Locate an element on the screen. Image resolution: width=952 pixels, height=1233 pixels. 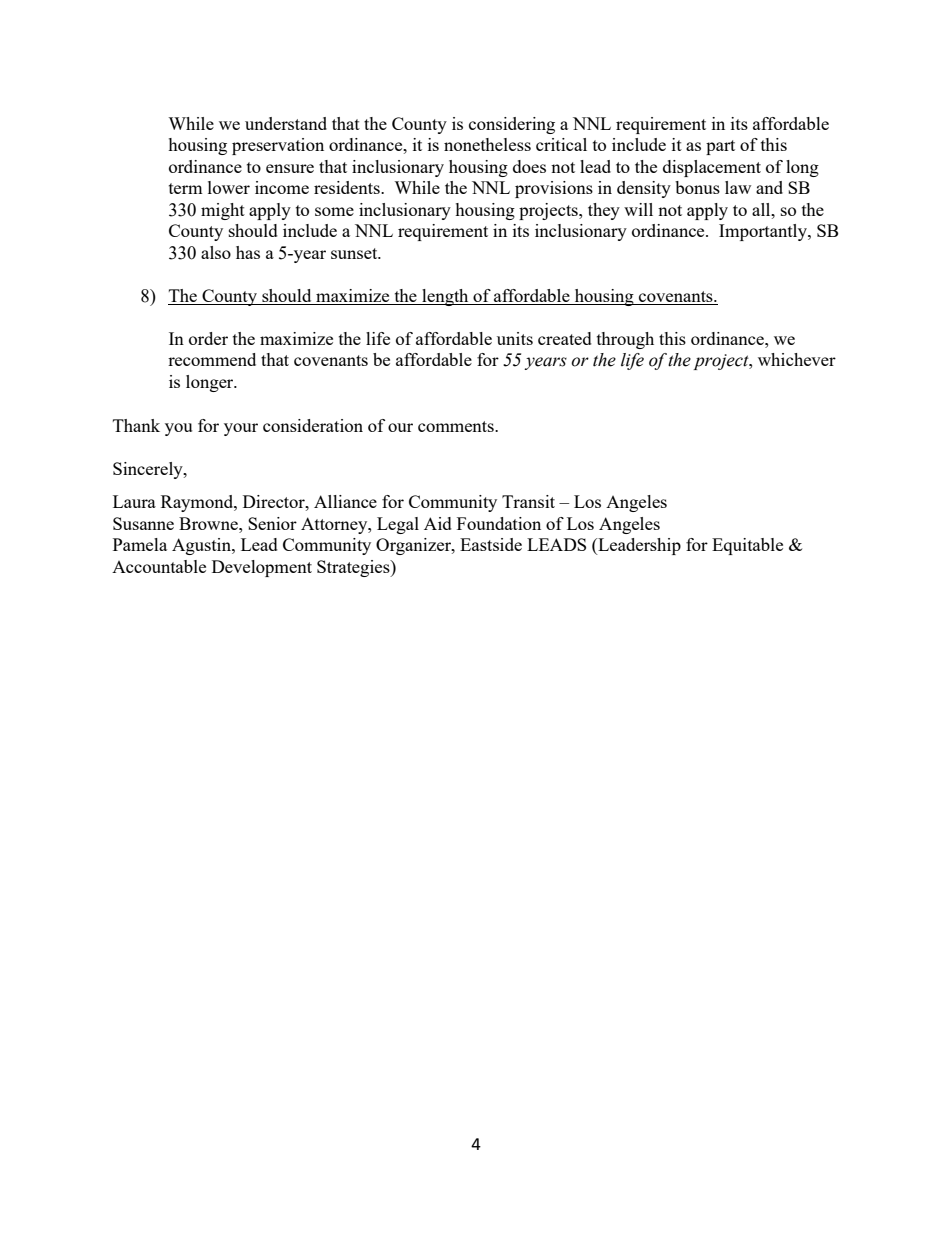
Organizer is located at coordinates (414, 546).
